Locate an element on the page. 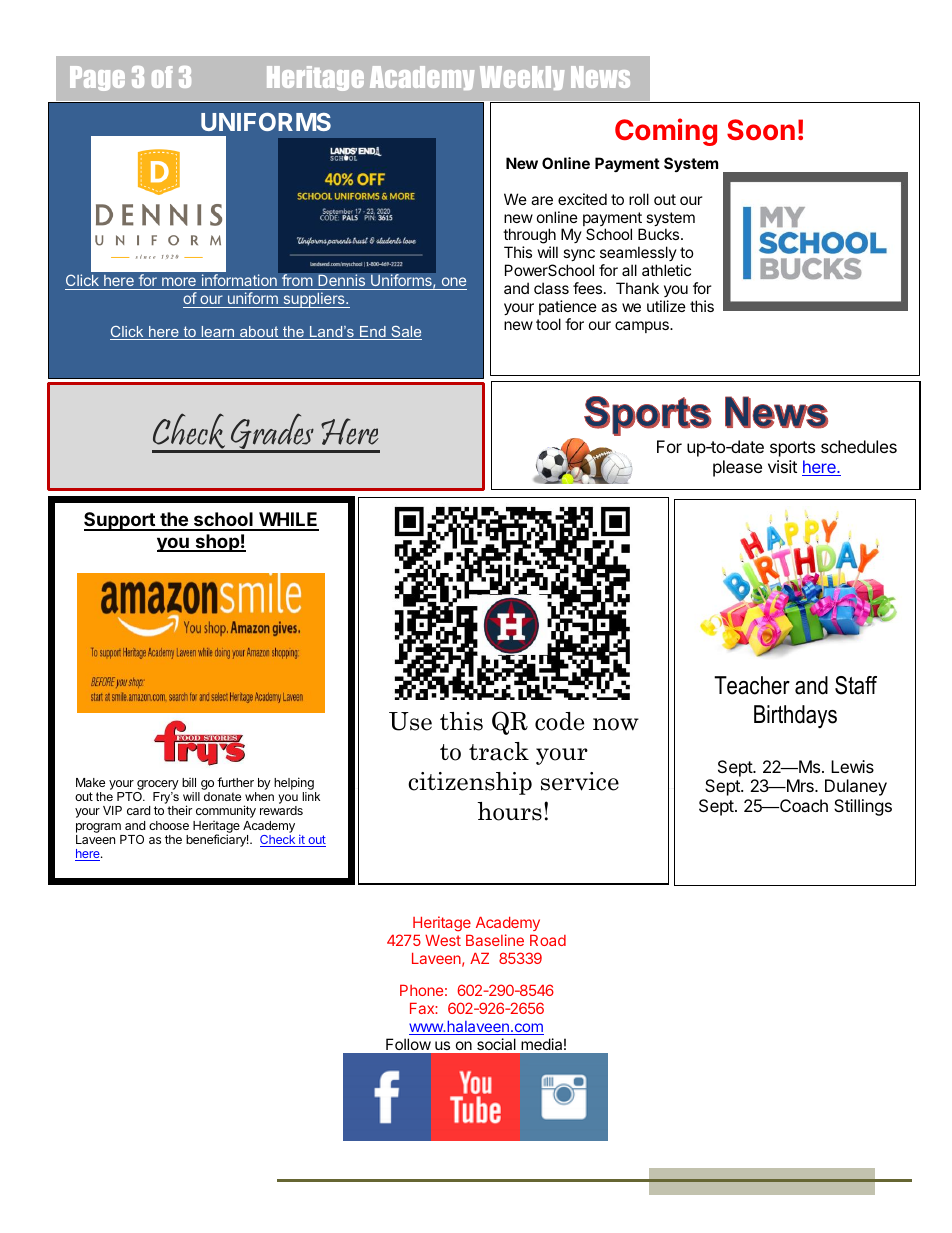  Page is located at coordinates (97, 78).
